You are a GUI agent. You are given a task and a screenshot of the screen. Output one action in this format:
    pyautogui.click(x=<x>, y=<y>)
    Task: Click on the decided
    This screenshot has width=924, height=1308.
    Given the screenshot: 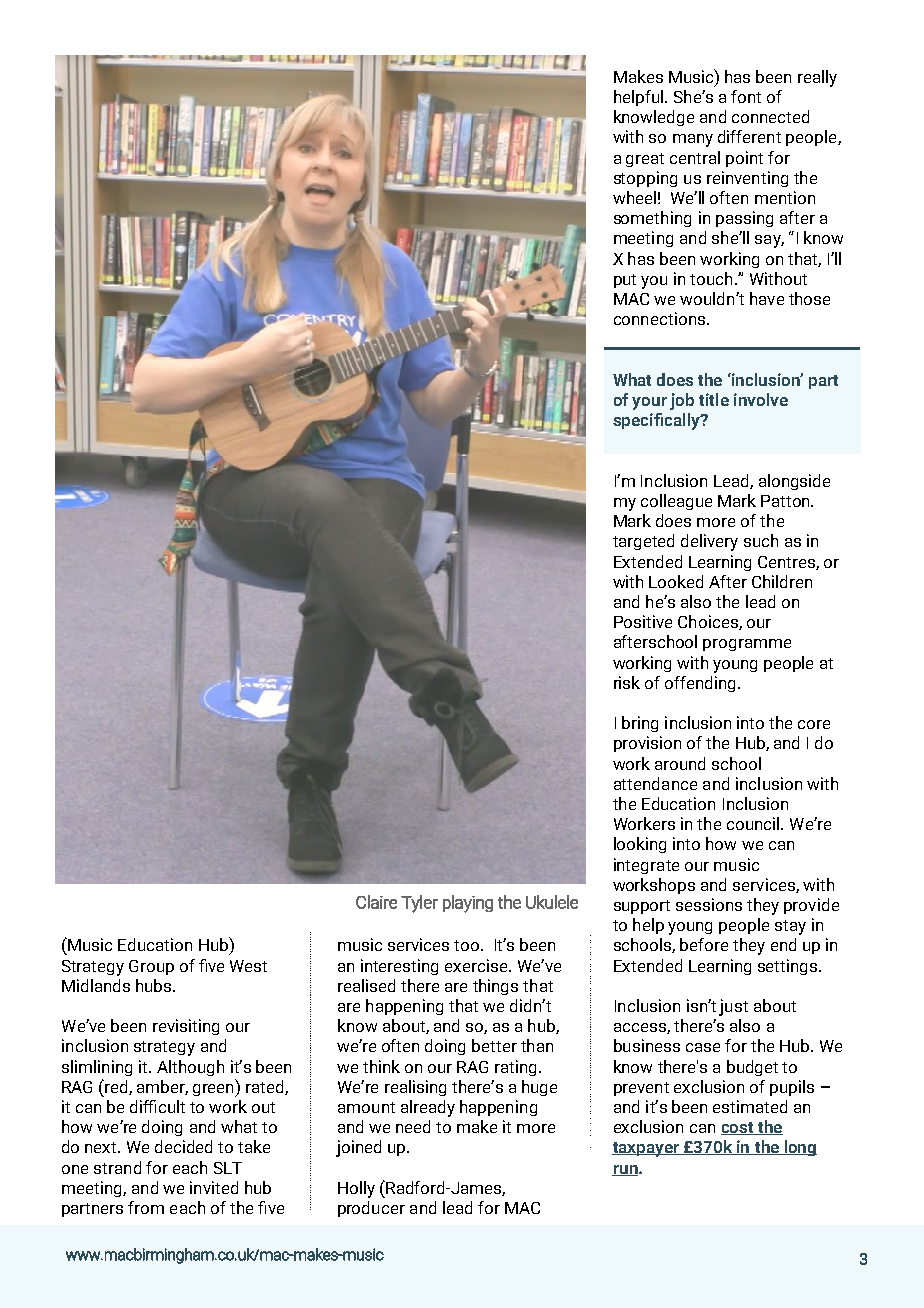 What is the action you would take?
    pyautogui.click(x=183, y=1146)
